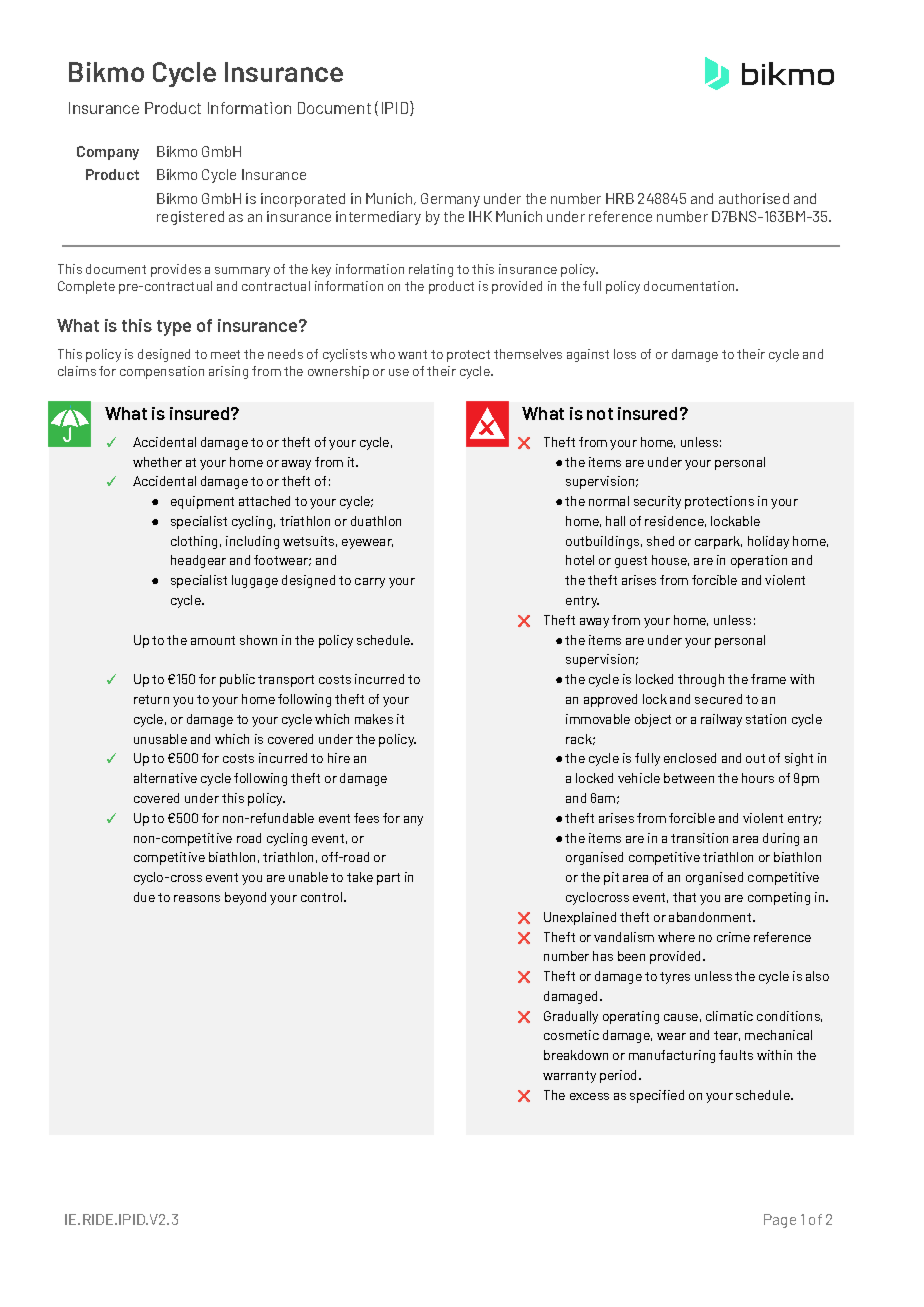  I want to click on registered, so click(190, 218).
